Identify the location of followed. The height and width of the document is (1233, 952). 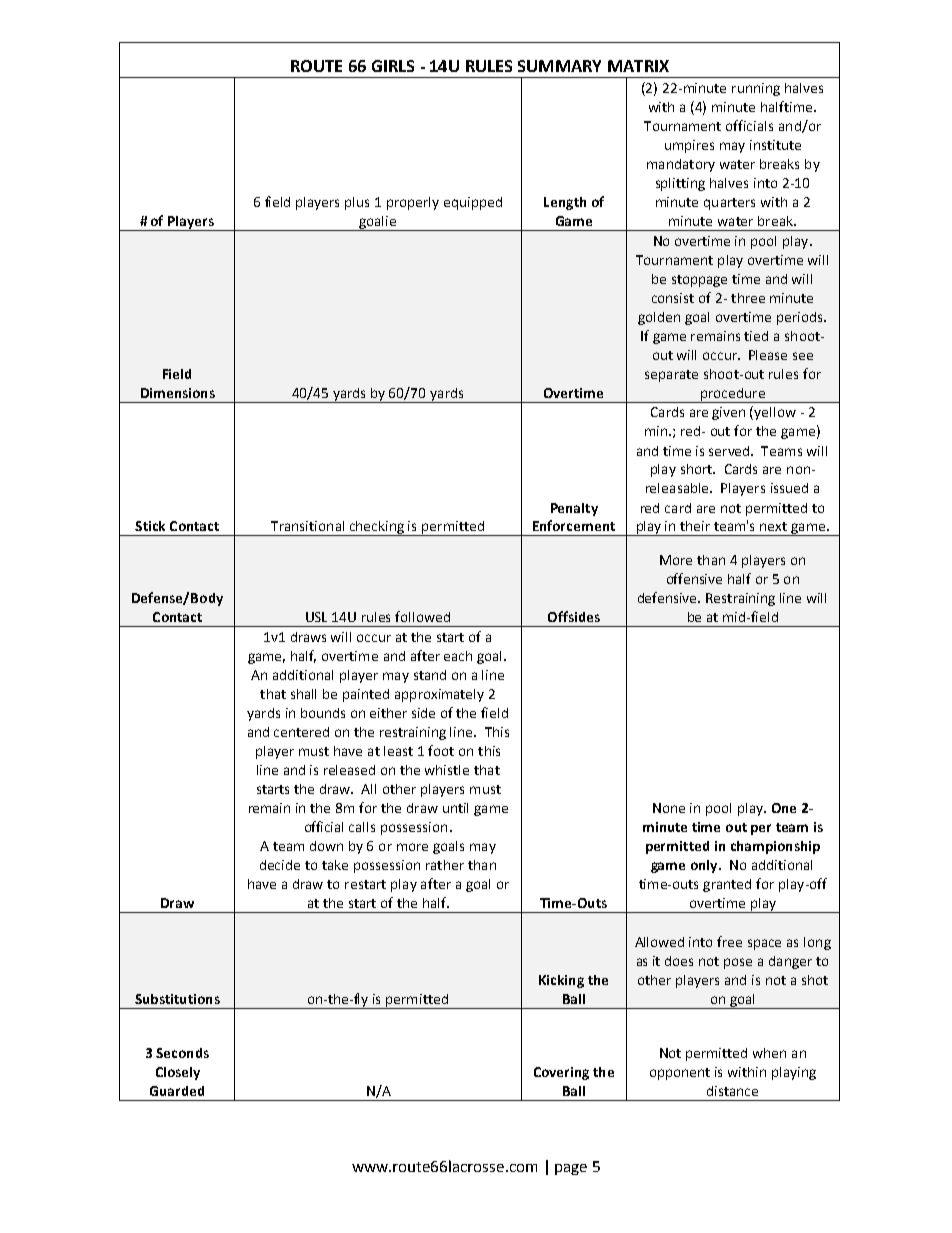
(422, 616).
